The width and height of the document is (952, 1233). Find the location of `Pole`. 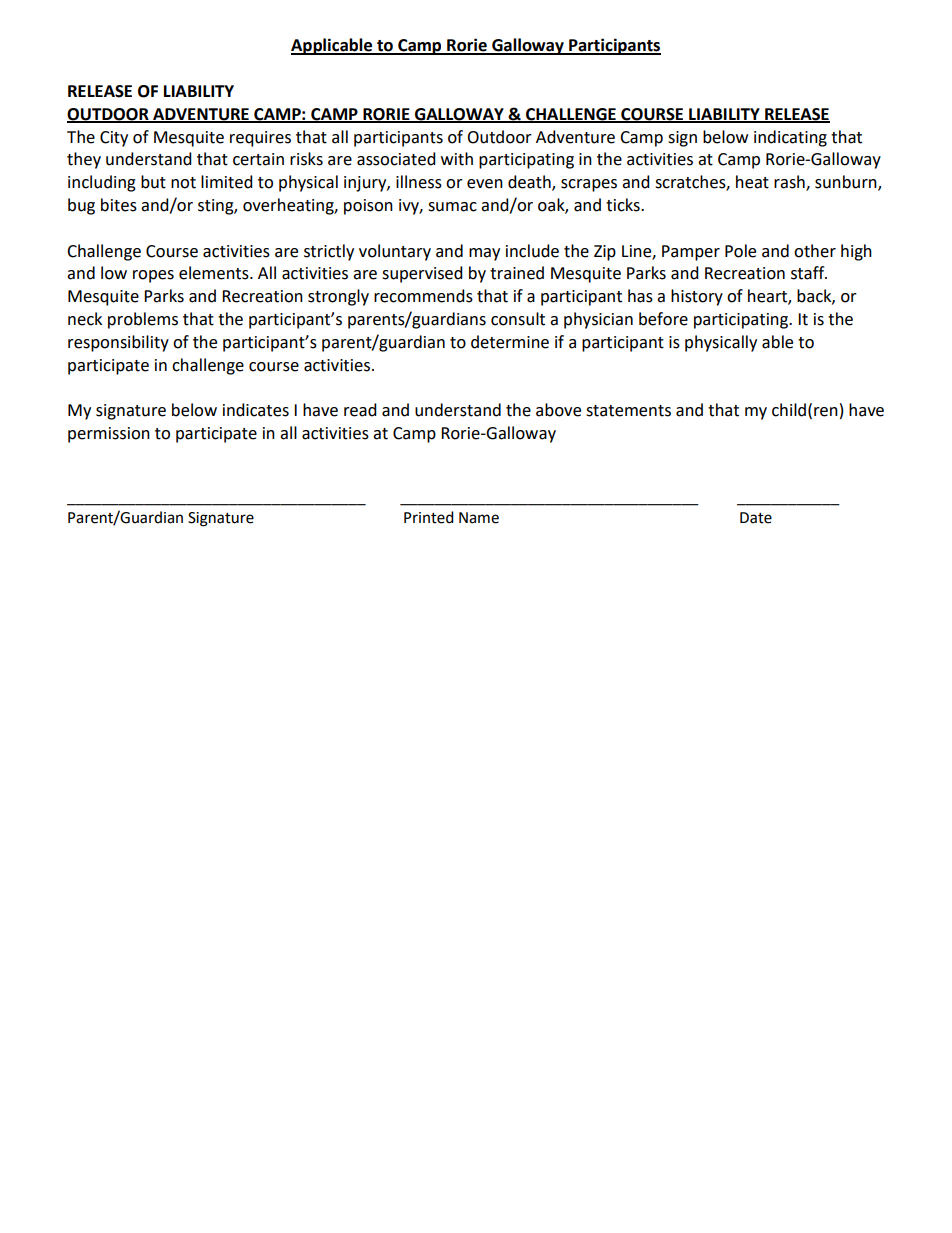

Pole is located at coordinates (740, 251).
